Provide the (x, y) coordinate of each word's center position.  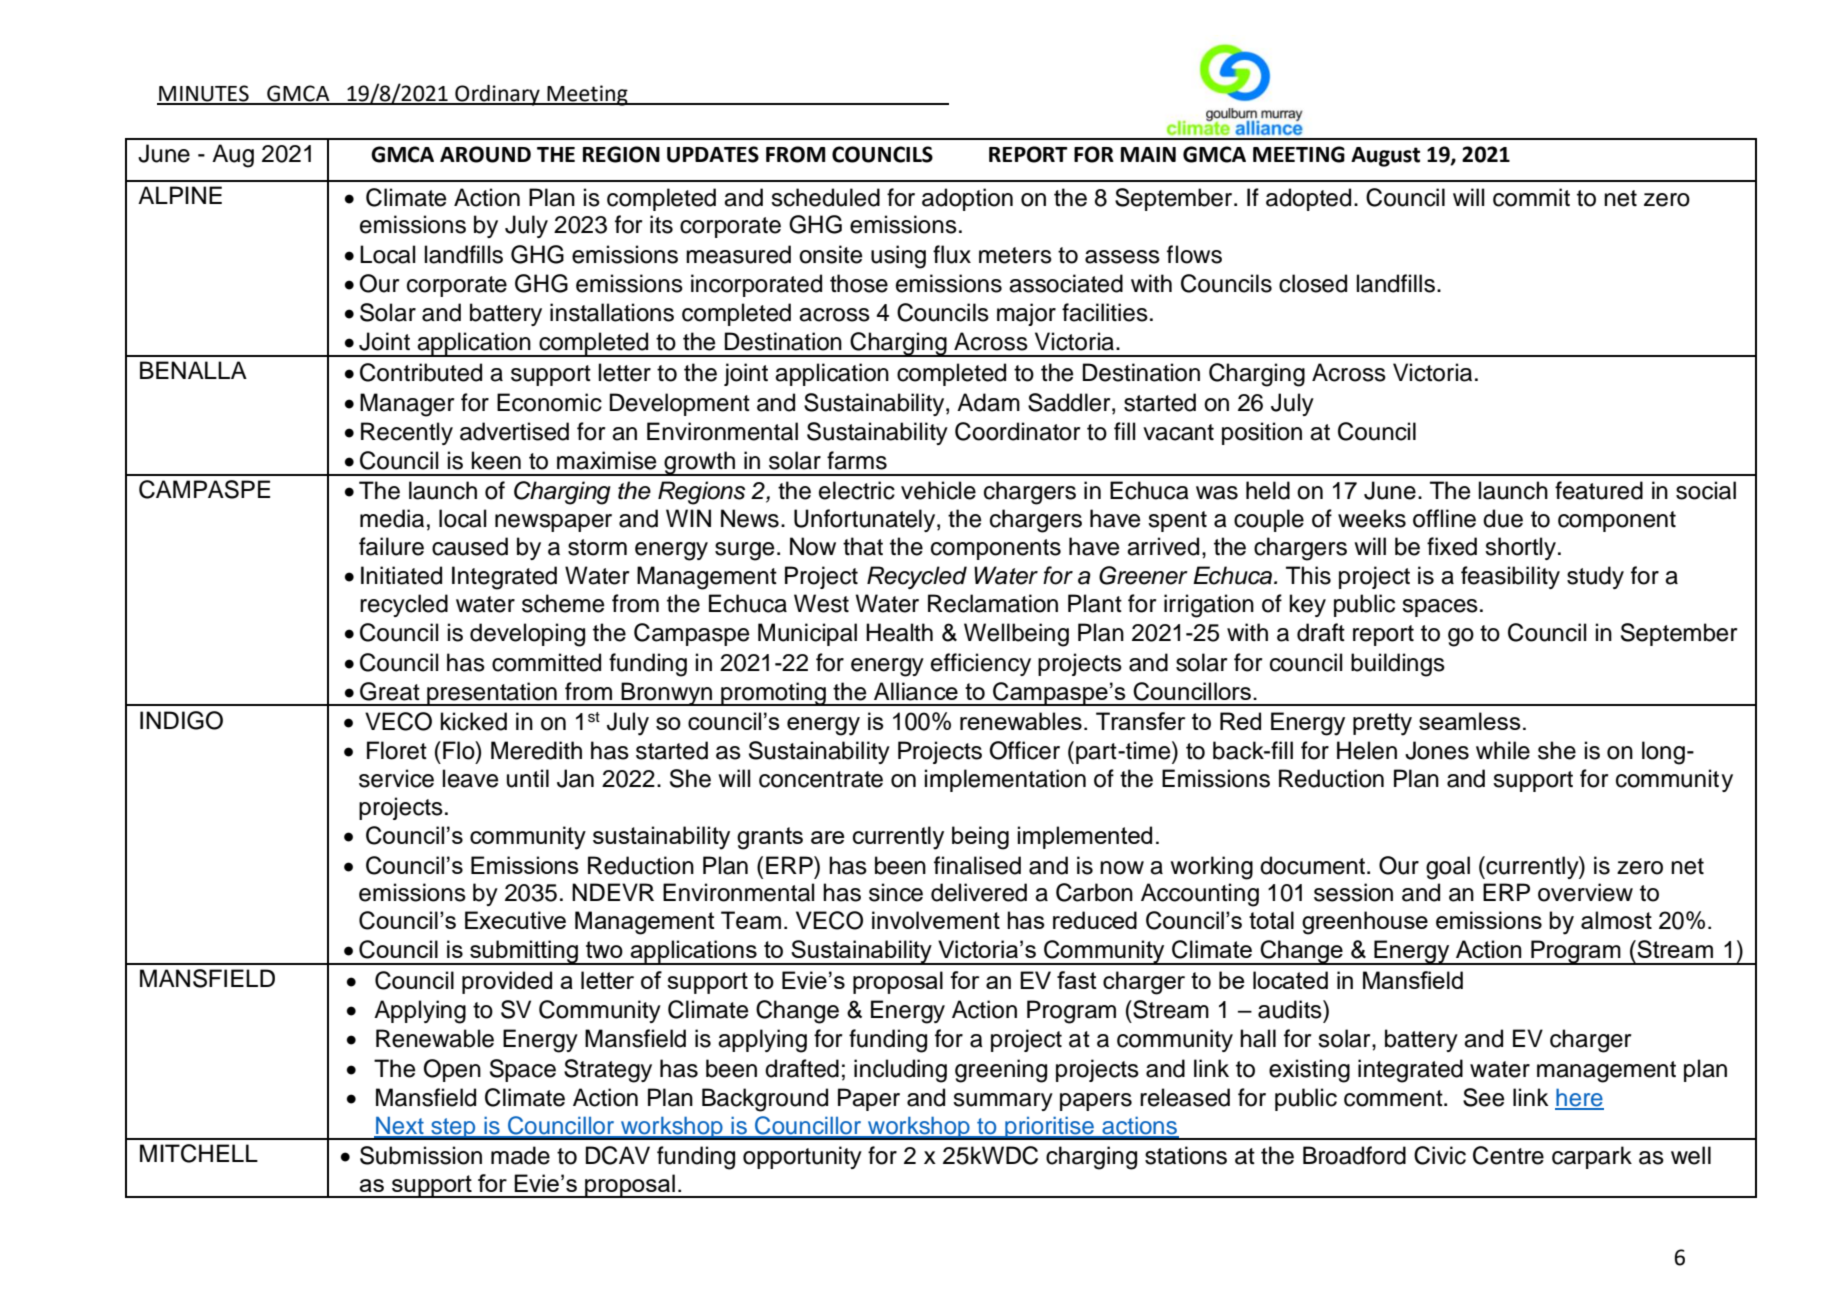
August (1385, 157)
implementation (1005, 780)
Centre (1508, 1155)
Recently (407, 433)
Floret (397, 750)
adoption (967, 199)
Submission (421, 1155)
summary (1003, 1102)
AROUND (485, 154)
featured (1599, 490)
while (1503, 750)
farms (857, 460)
